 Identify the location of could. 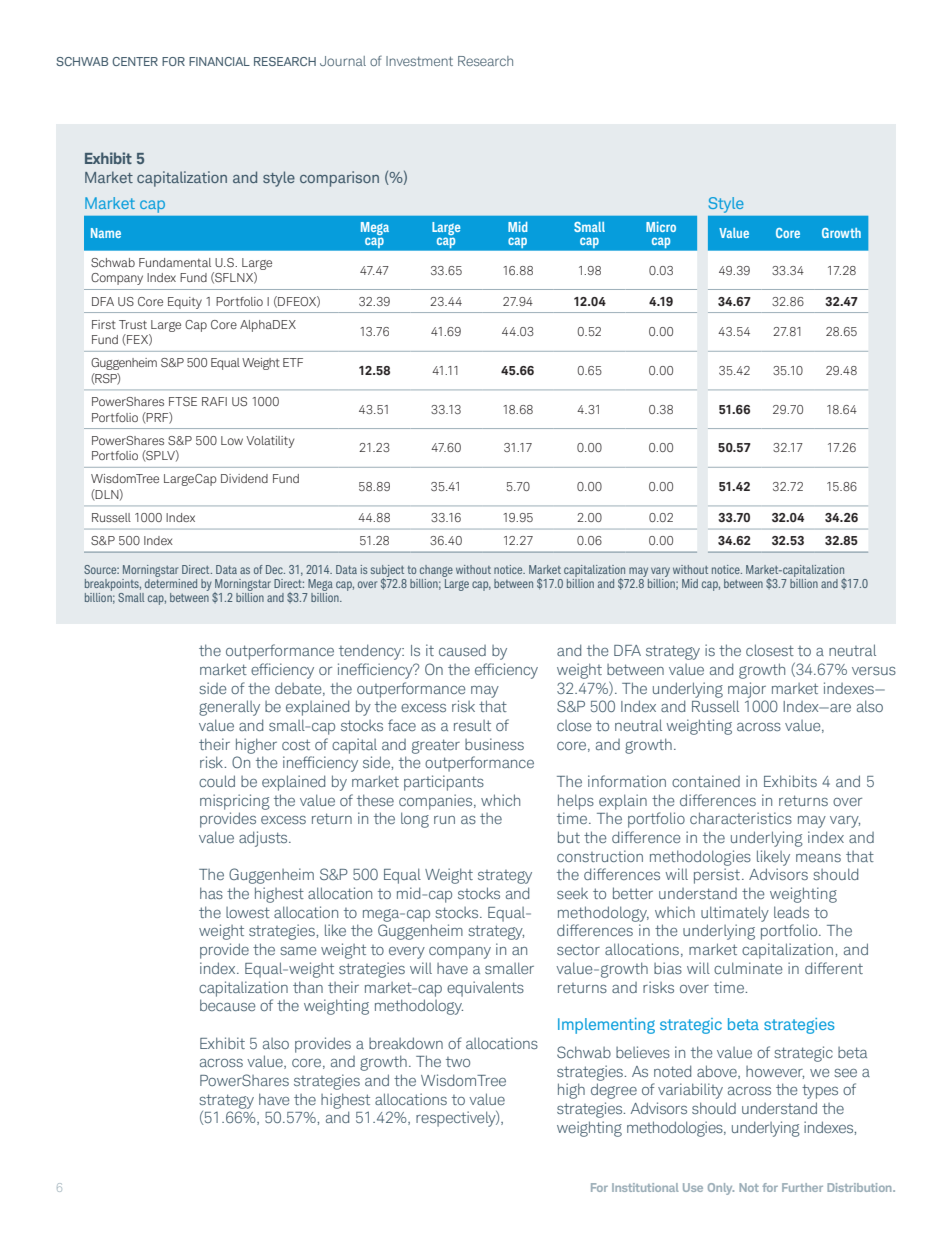
(217, 781).
